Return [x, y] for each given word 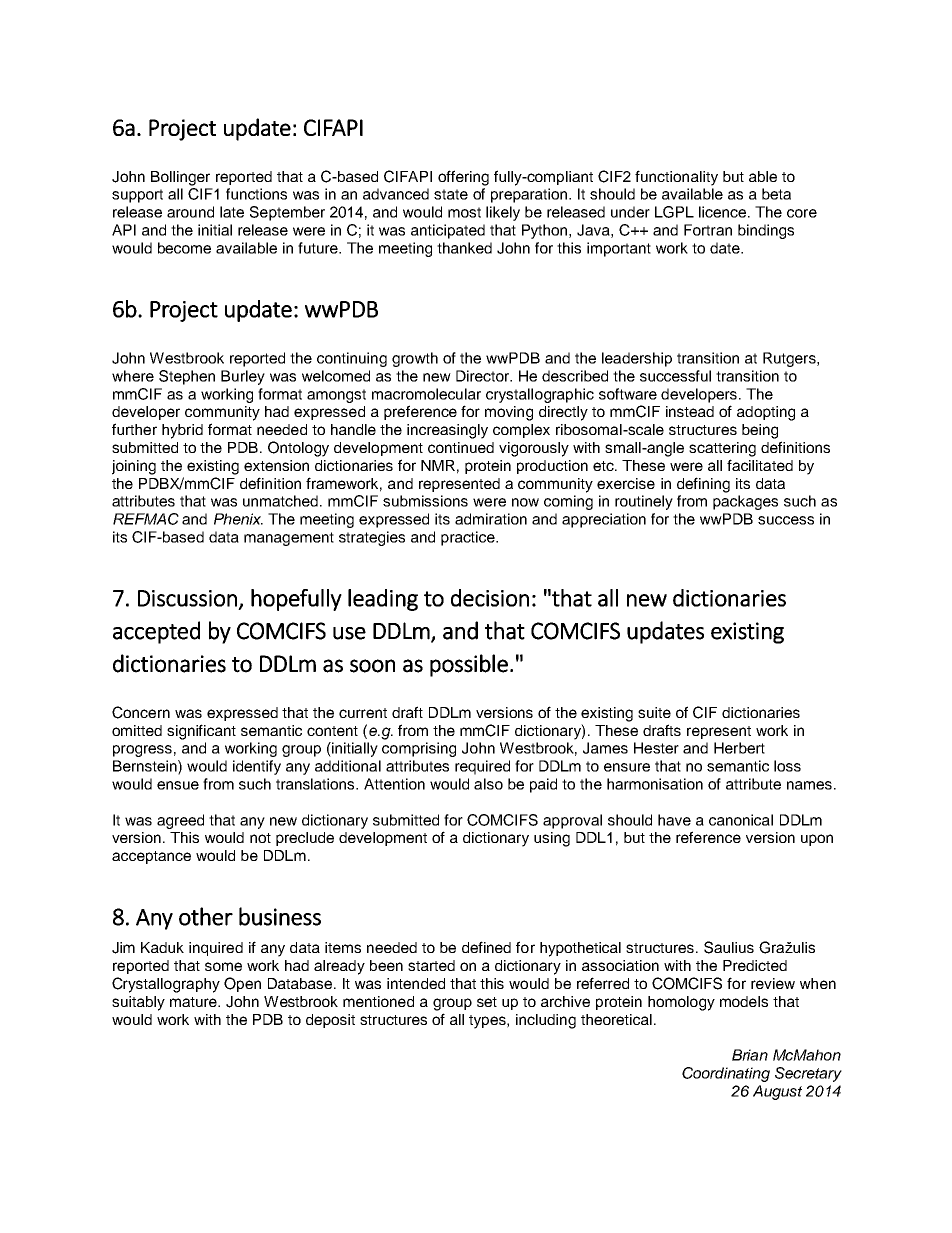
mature [194, 1002]
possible [469, 665]
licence [724, 212]
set [487, 1002]
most [464, 212]
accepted [156, 632]
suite [654, 712]
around [190, 212]
